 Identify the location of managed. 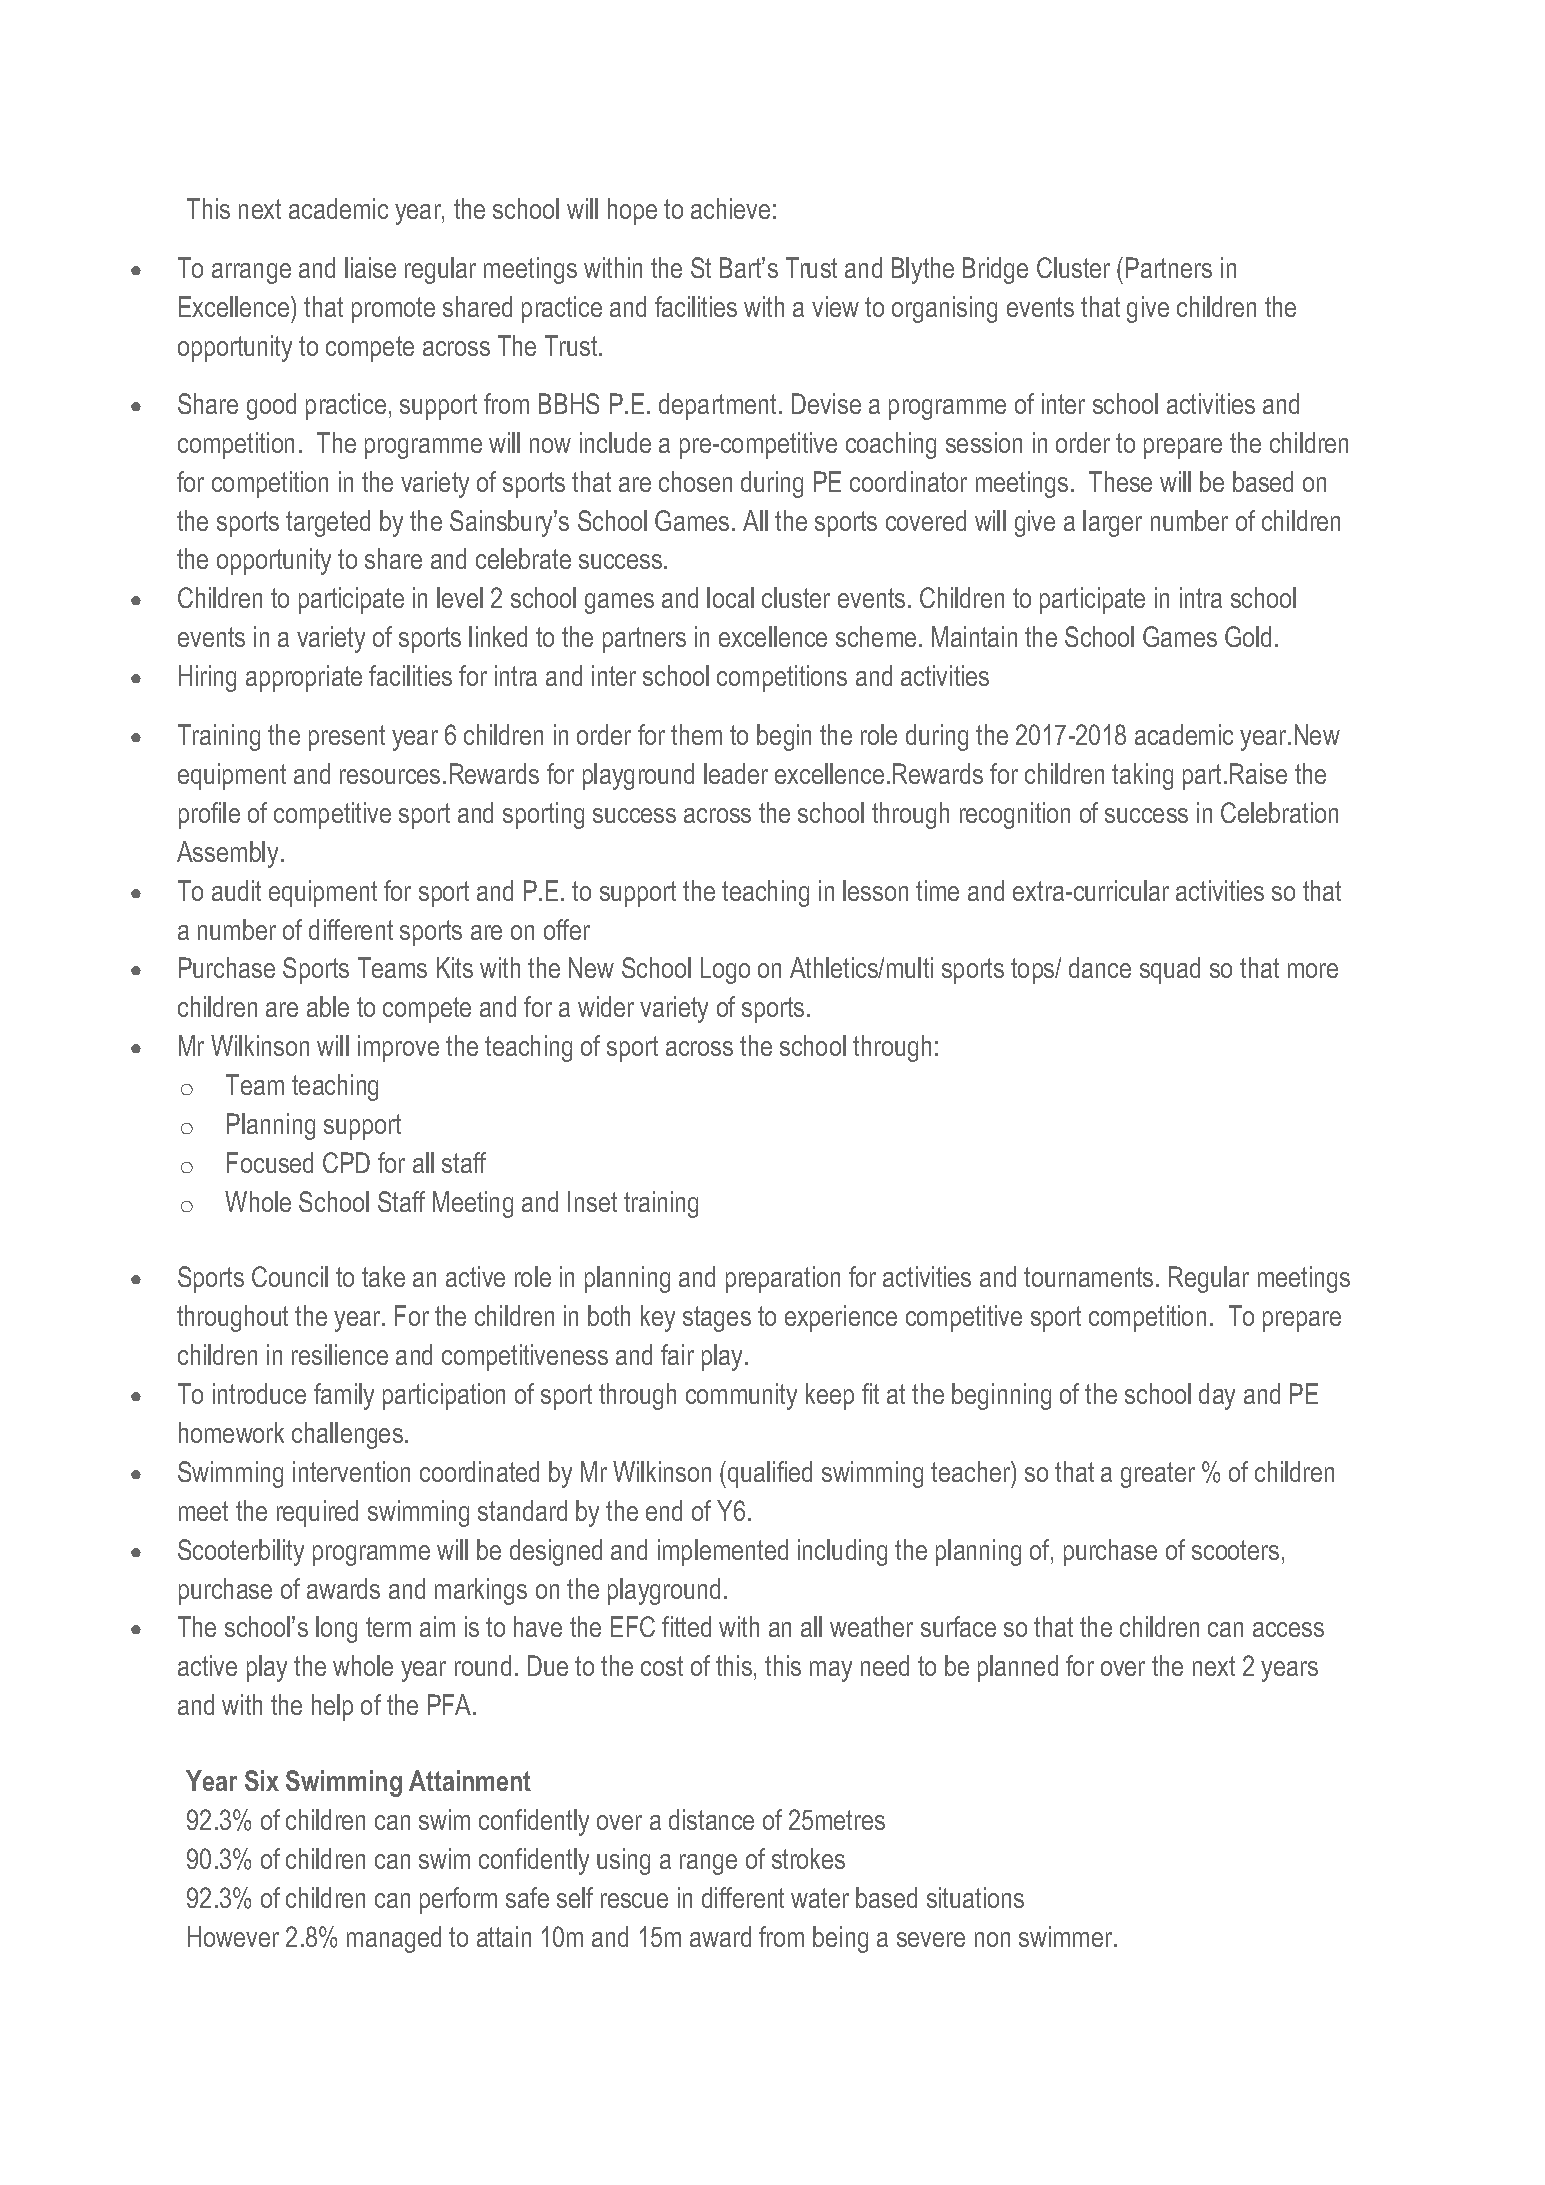
(394, 1939).
